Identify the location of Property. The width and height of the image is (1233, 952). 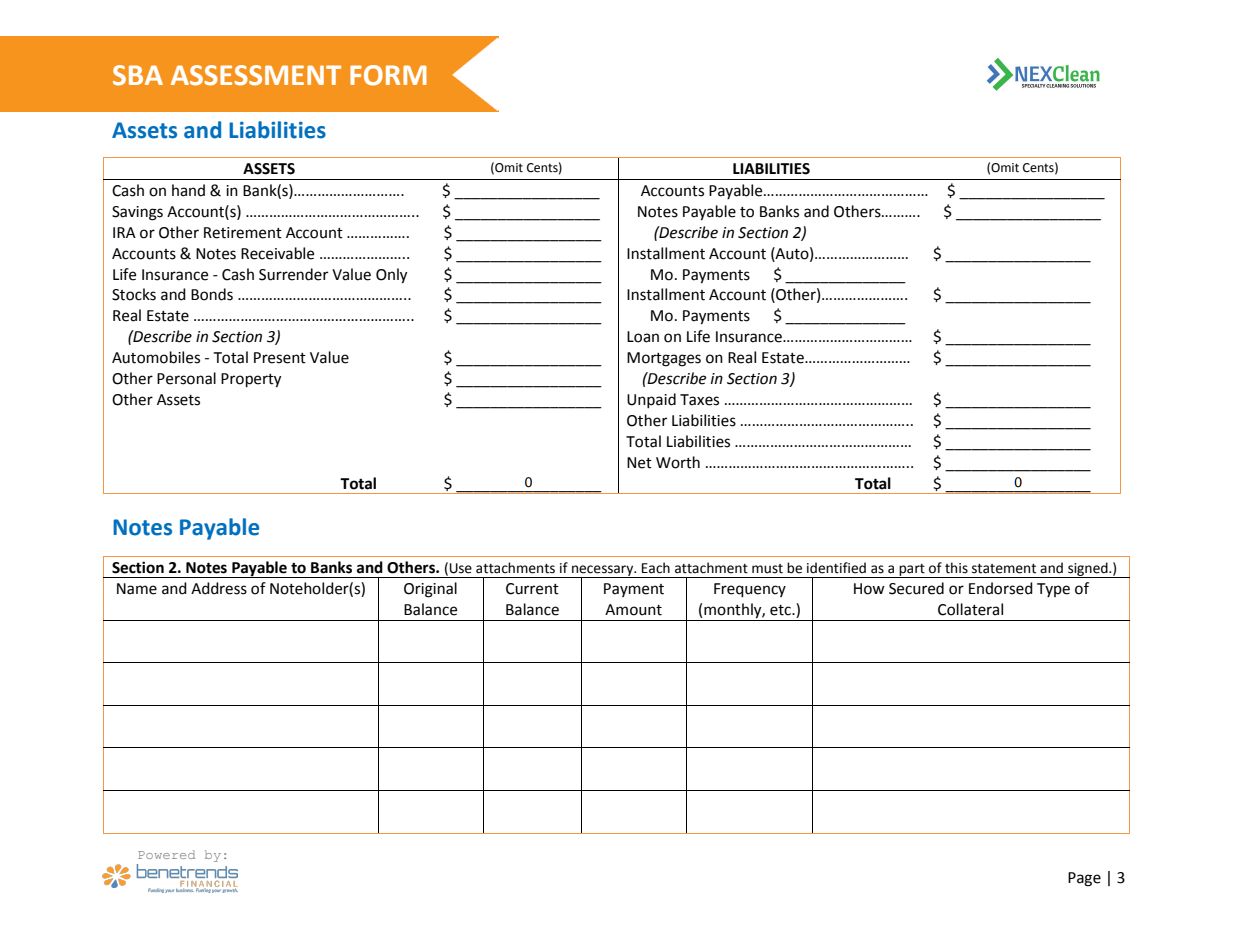
(251, 380).
